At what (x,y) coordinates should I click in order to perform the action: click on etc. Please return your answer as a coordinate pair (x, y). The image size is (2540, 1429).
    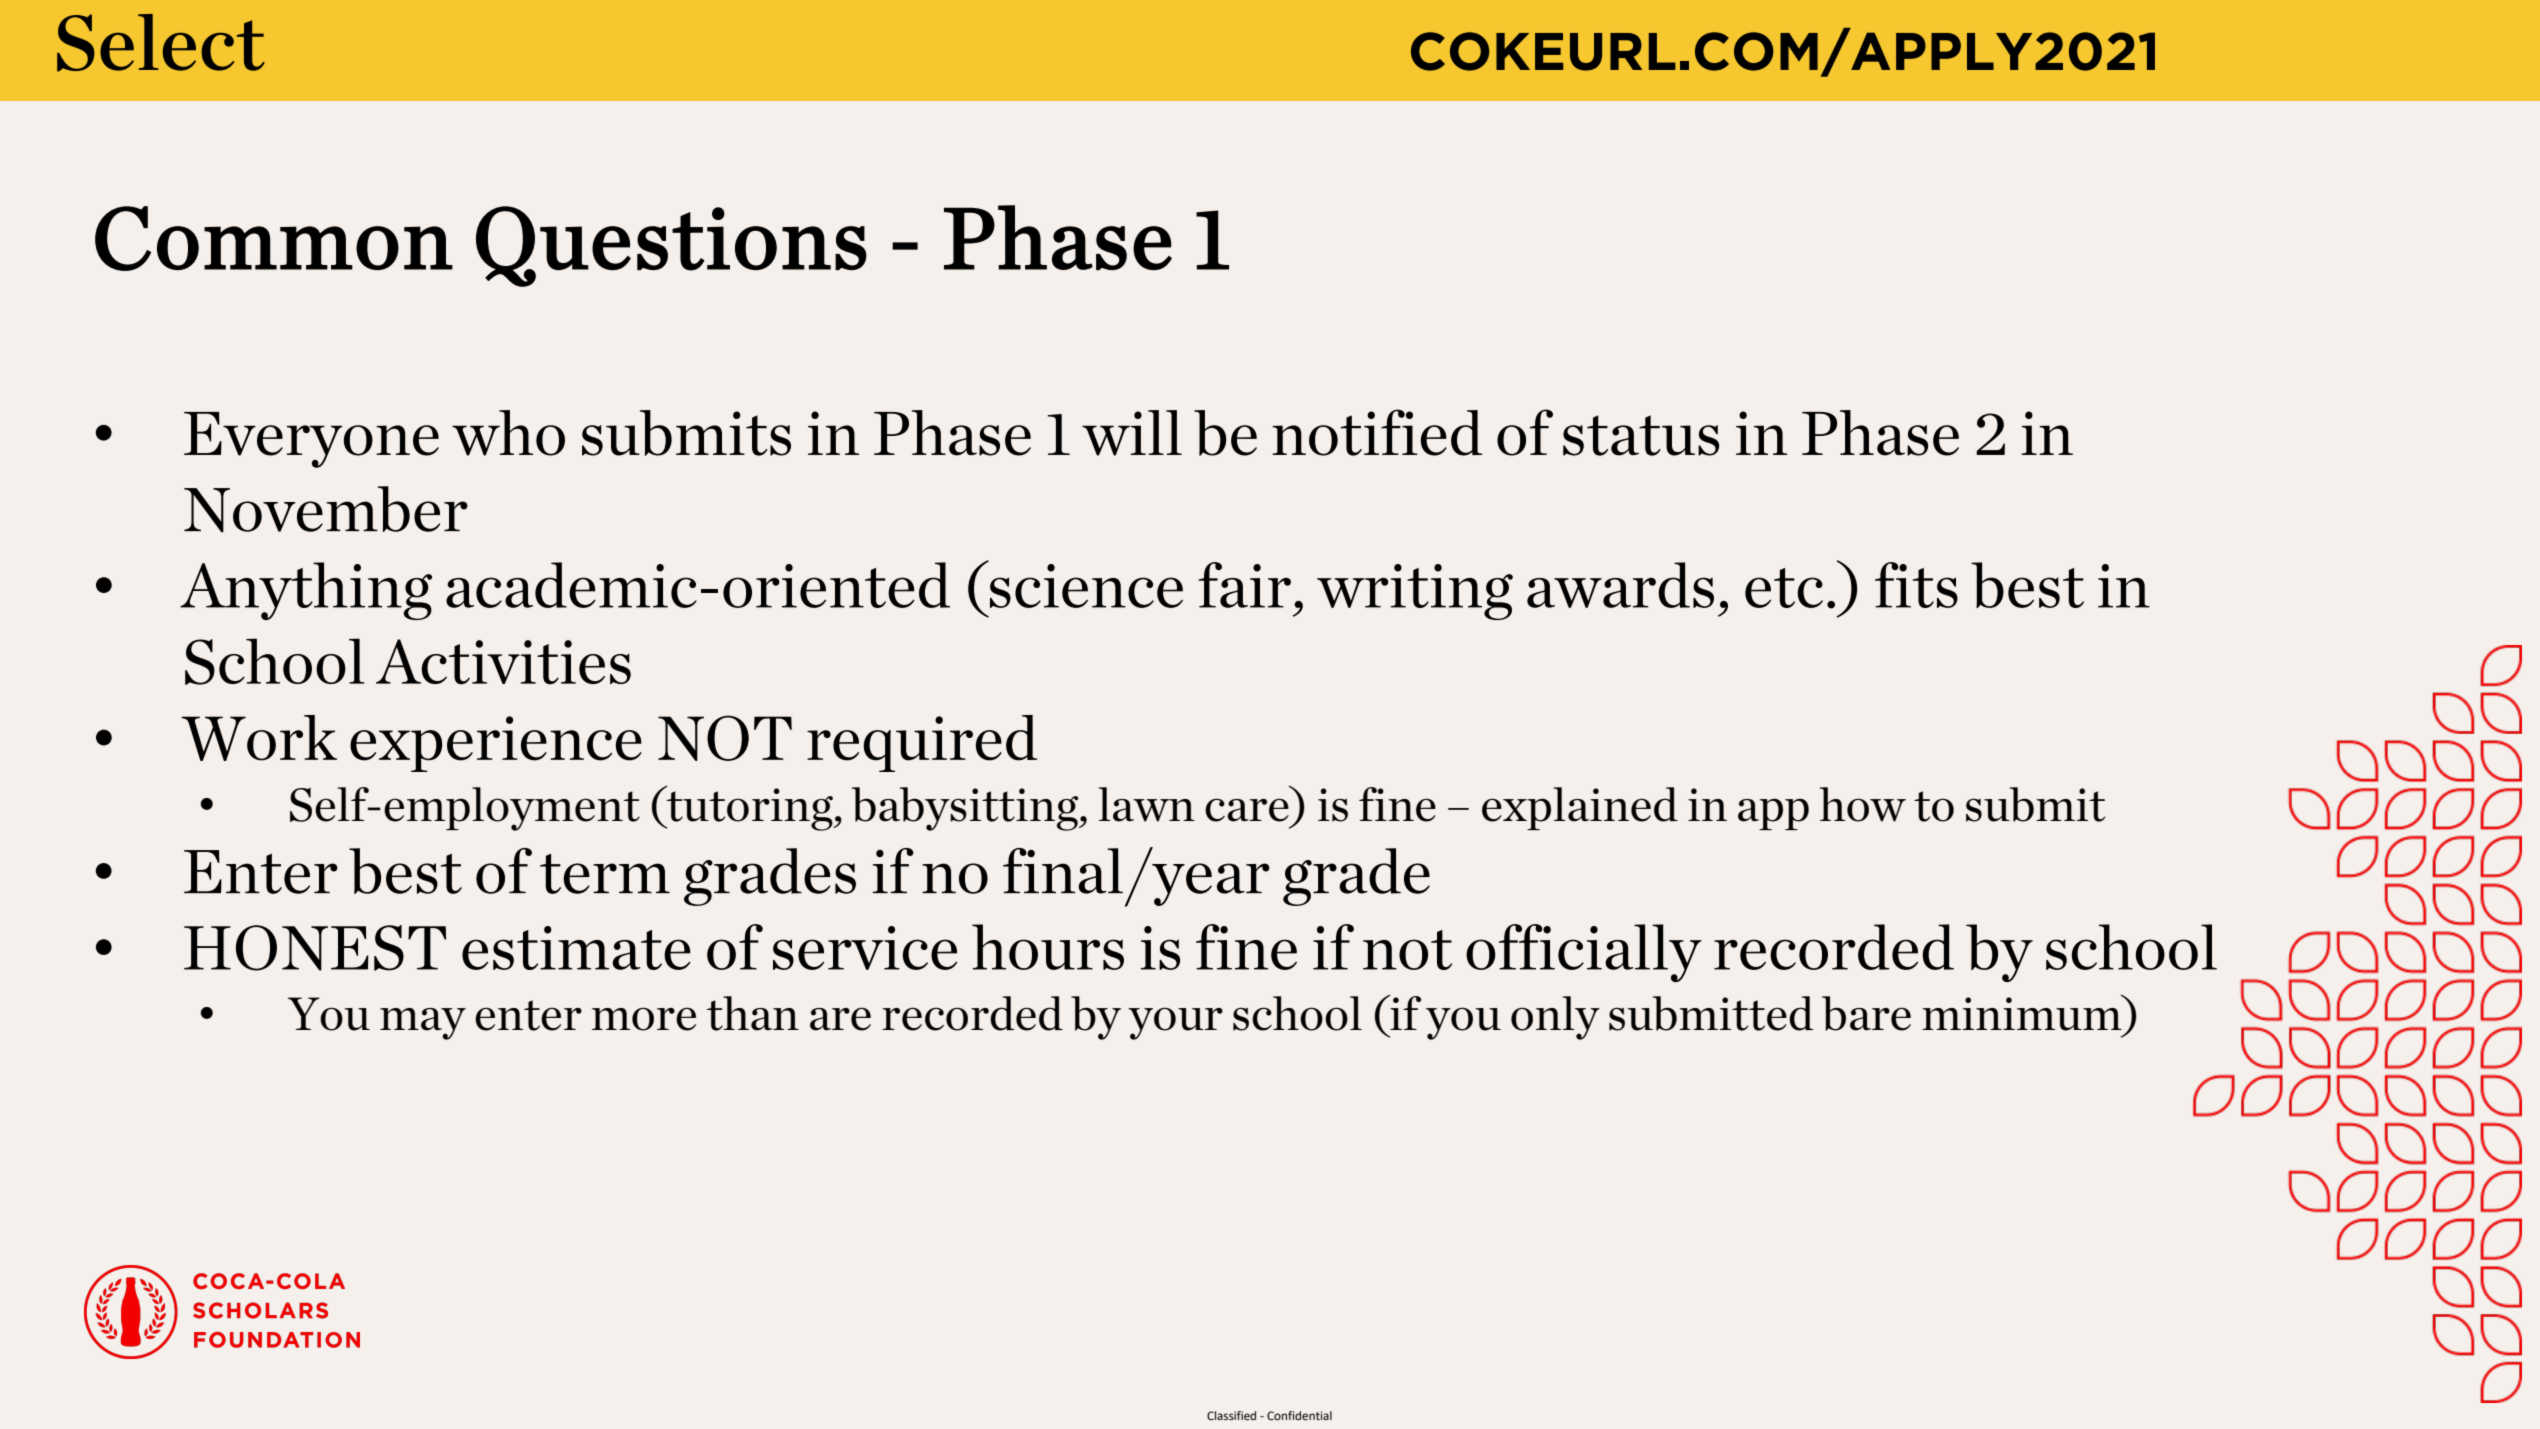
    Looking at the image, I should click on (1784, 588).
